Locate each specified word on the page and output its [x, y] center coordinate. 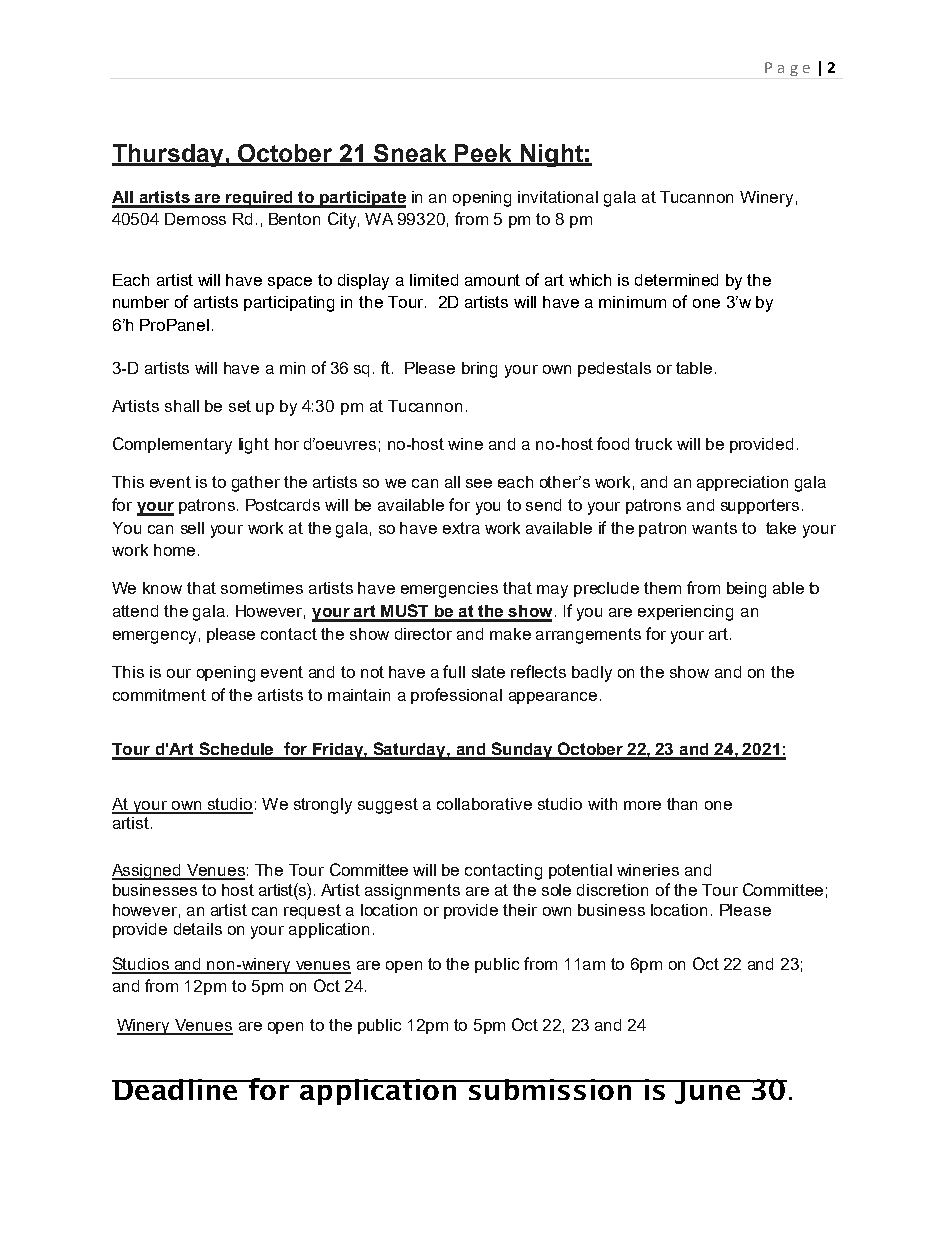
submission [550, 1089]
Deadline [176, 1089]
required [259, 199]
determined [676, 280]
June [707, 1092]
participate [362, 199]
